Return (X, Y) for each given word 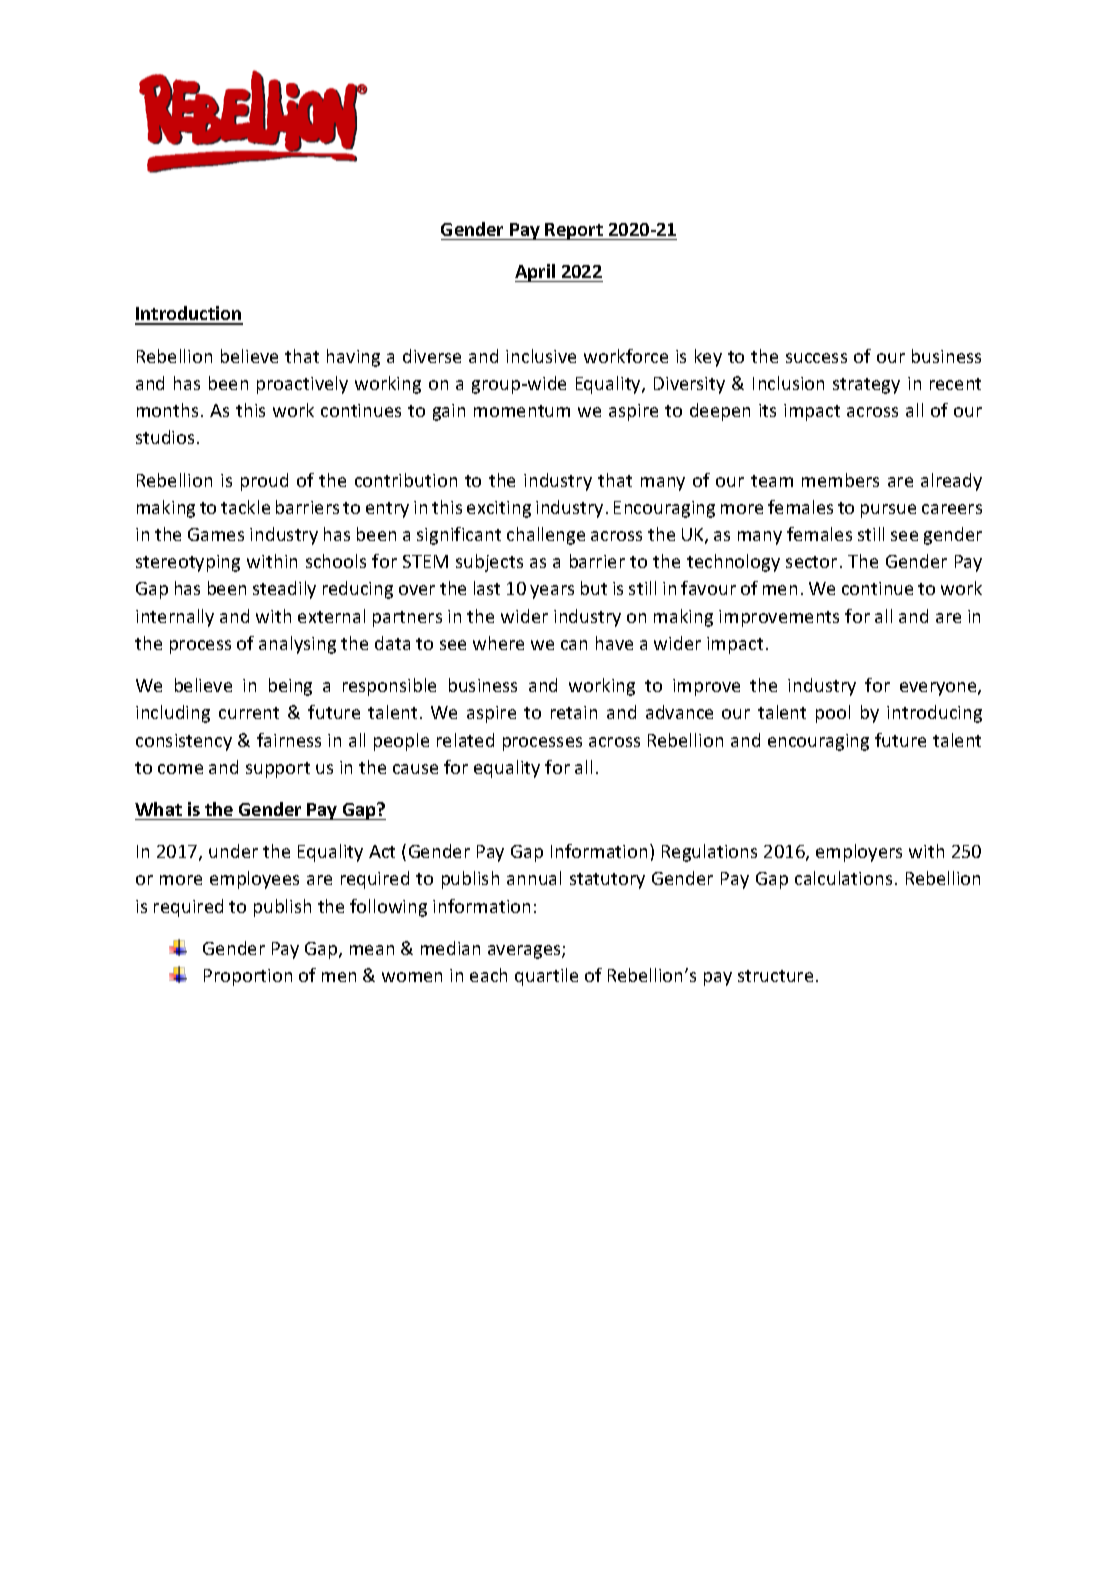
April (536, 273)
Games (216, 534)
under (233, 851)
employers (859, 853)
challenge (546, 536)
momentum (522, 411)
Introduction (189, 315)
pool (833, 714)
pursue (888, 511)
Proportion (248, 977)
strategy (866, 386)
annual (534, 878)
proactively (302, 385)
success (816, 358)
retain (574, 712)
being (290, 687)
